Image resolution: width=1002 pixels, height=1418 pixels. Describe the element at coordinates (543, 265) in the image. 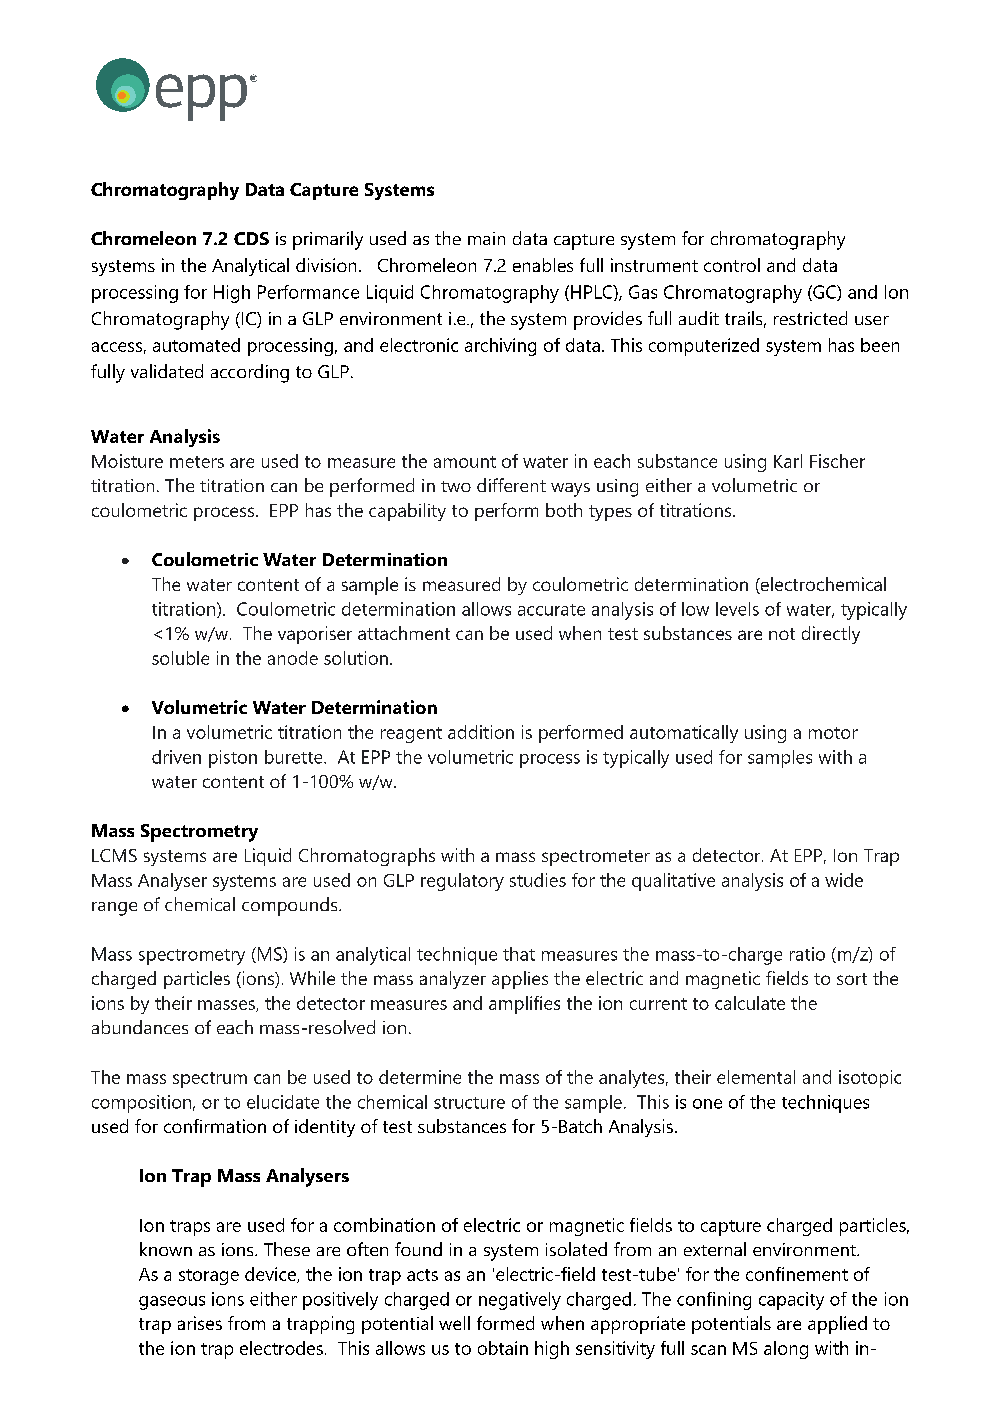

I see `enables` at that location.
